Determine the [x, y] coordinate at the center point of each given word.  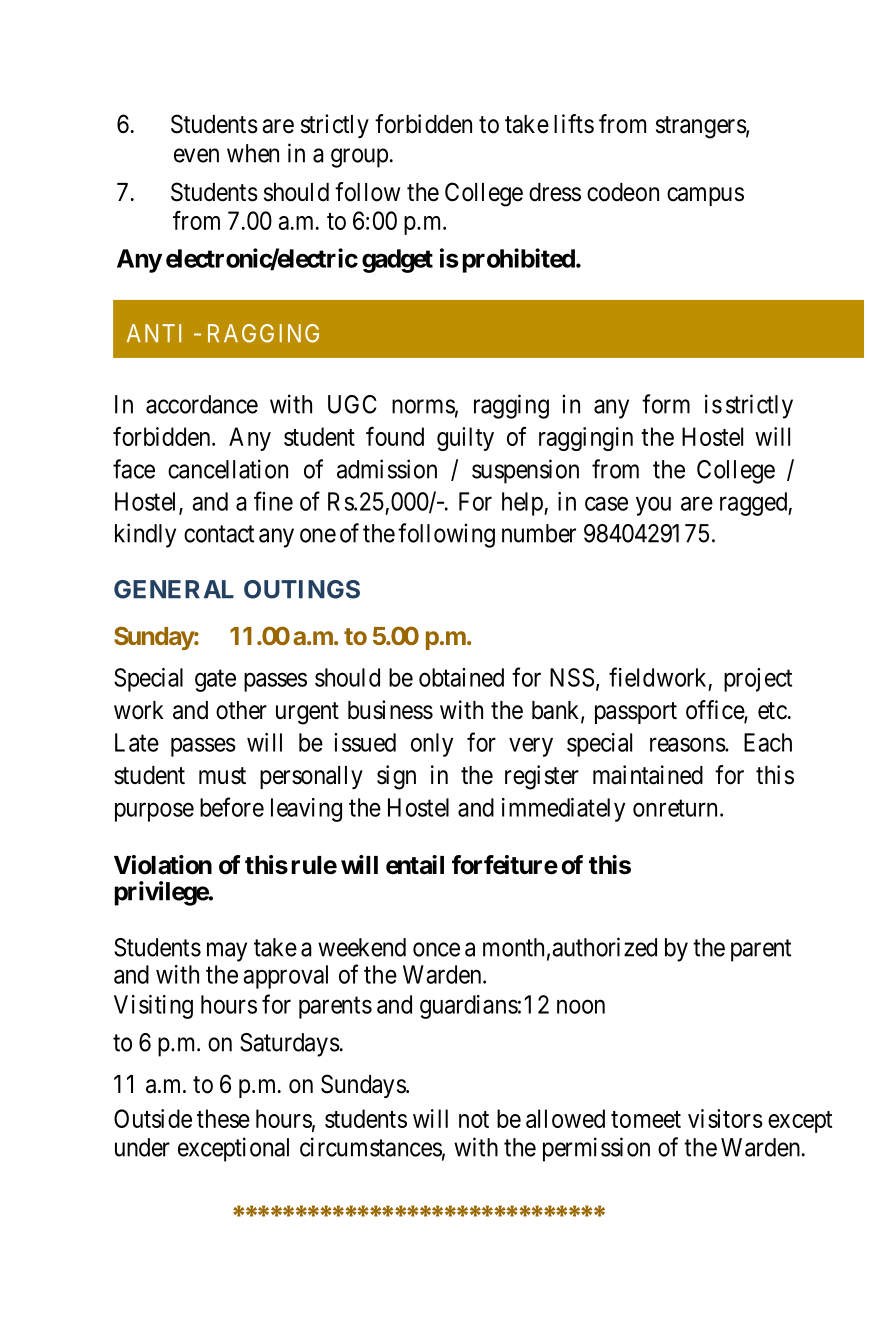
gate [215, 681]
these [223, 1118]
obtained [461, 677]
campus [705, 196]
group [359, 158]
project [758, 680]
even [196, 155]
